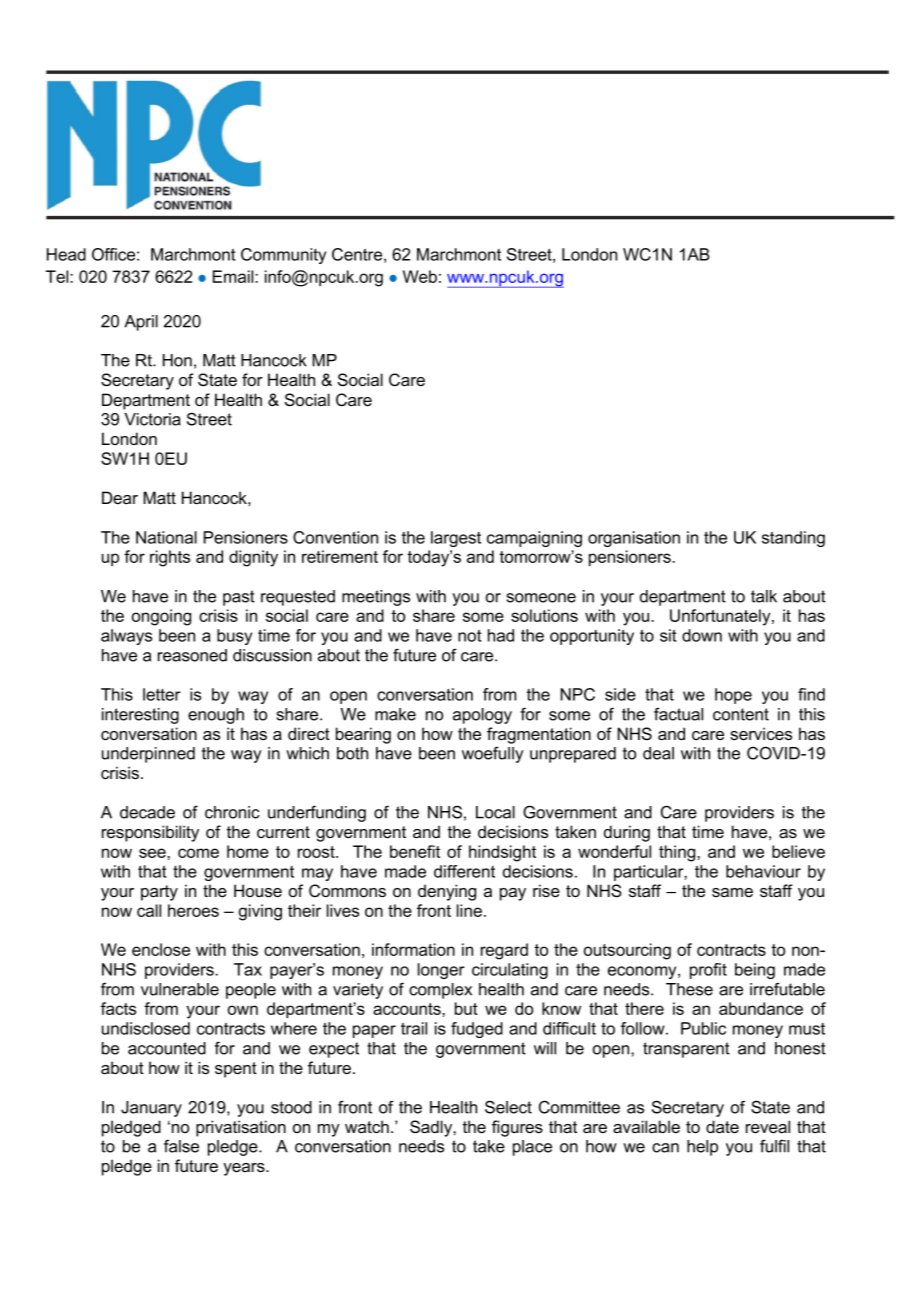  What do you see at coordinates (793, 539) in the page?
I see `standing` at bounding box center [793, 539].
